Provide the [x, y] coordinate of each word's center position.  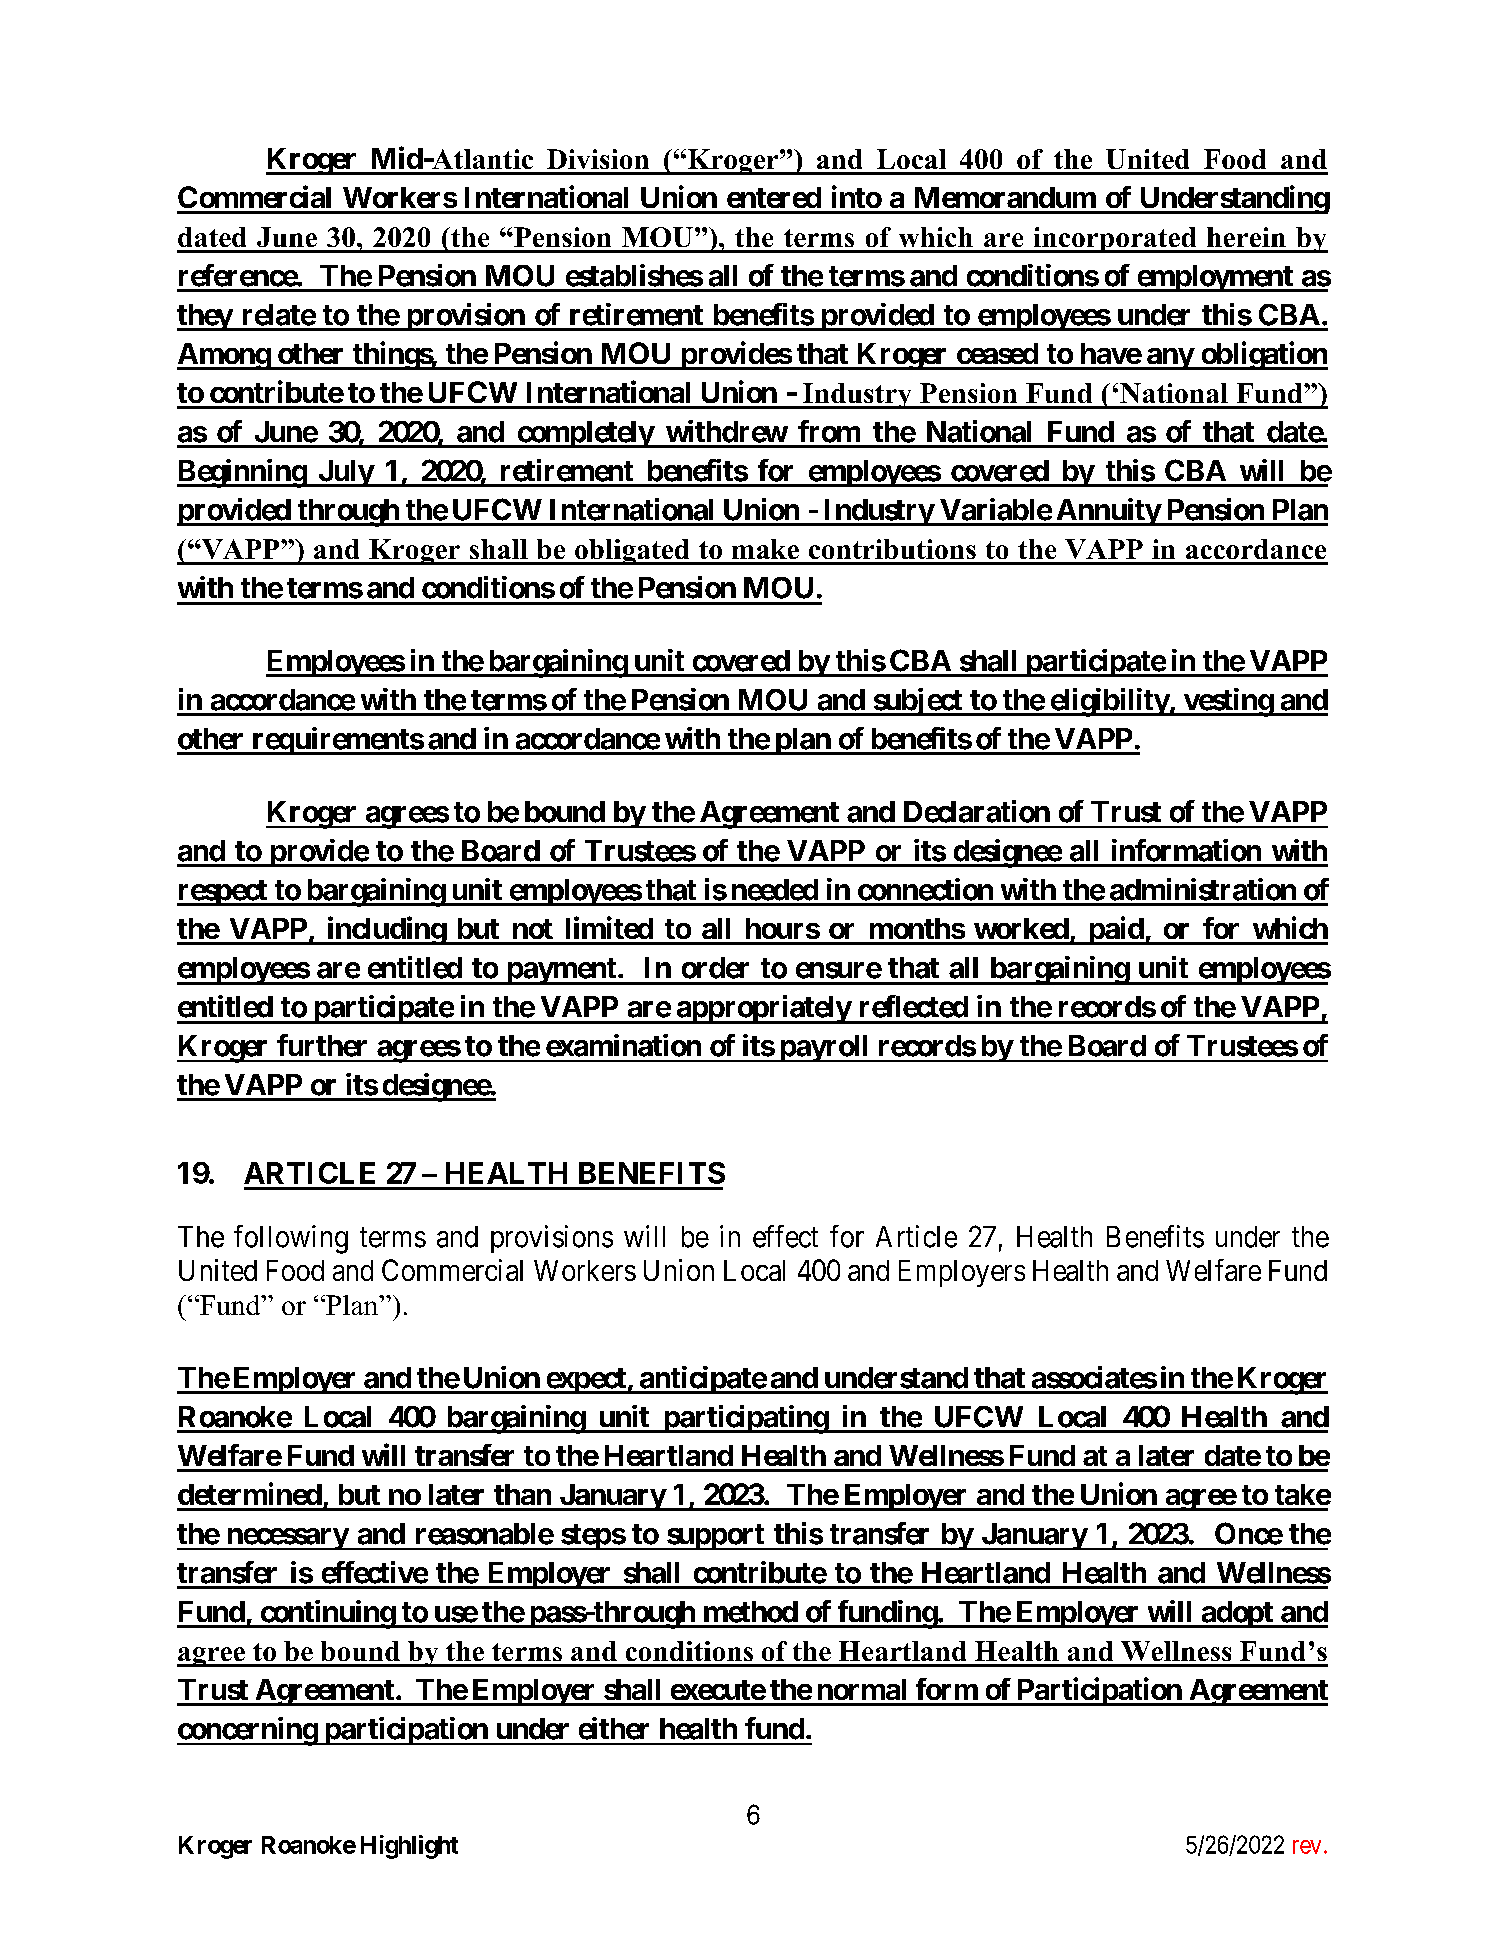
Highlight [409, 1847]
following [291, 1239]
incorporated [1115, 240]
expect [586, 1381]
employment [1215, 278]
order [715, 968]
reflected [914, 1006]
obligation [1263, 355]
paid [1115, 930]
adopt [1237, 1614]
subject [918, 702]
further [322, 1045]
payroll [824, 1048]
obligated [632, 552]
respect [223, 893]
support [715, 1537]
